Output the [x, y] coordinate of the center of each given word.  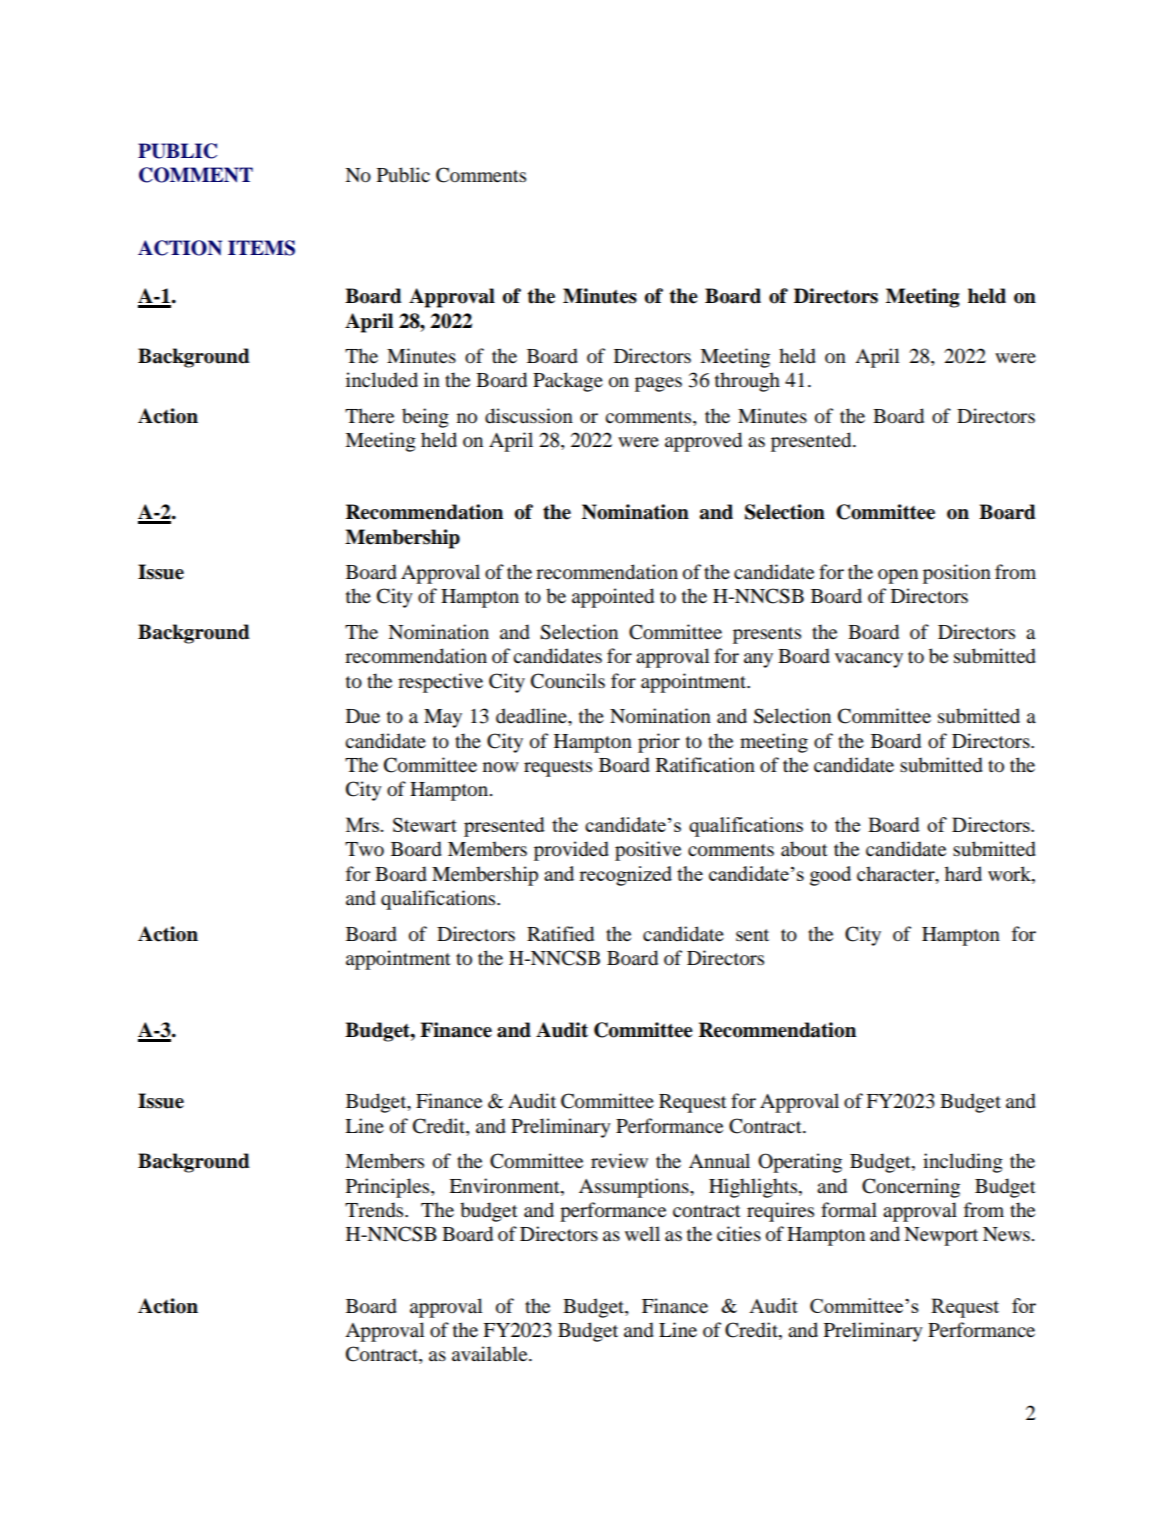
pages [658, 384]
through [747, 382]
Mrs [362, 824]
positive [648, 851]
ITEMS [261, 248]
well [642, 1233]
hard [963, 873]
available [491, 1354]
